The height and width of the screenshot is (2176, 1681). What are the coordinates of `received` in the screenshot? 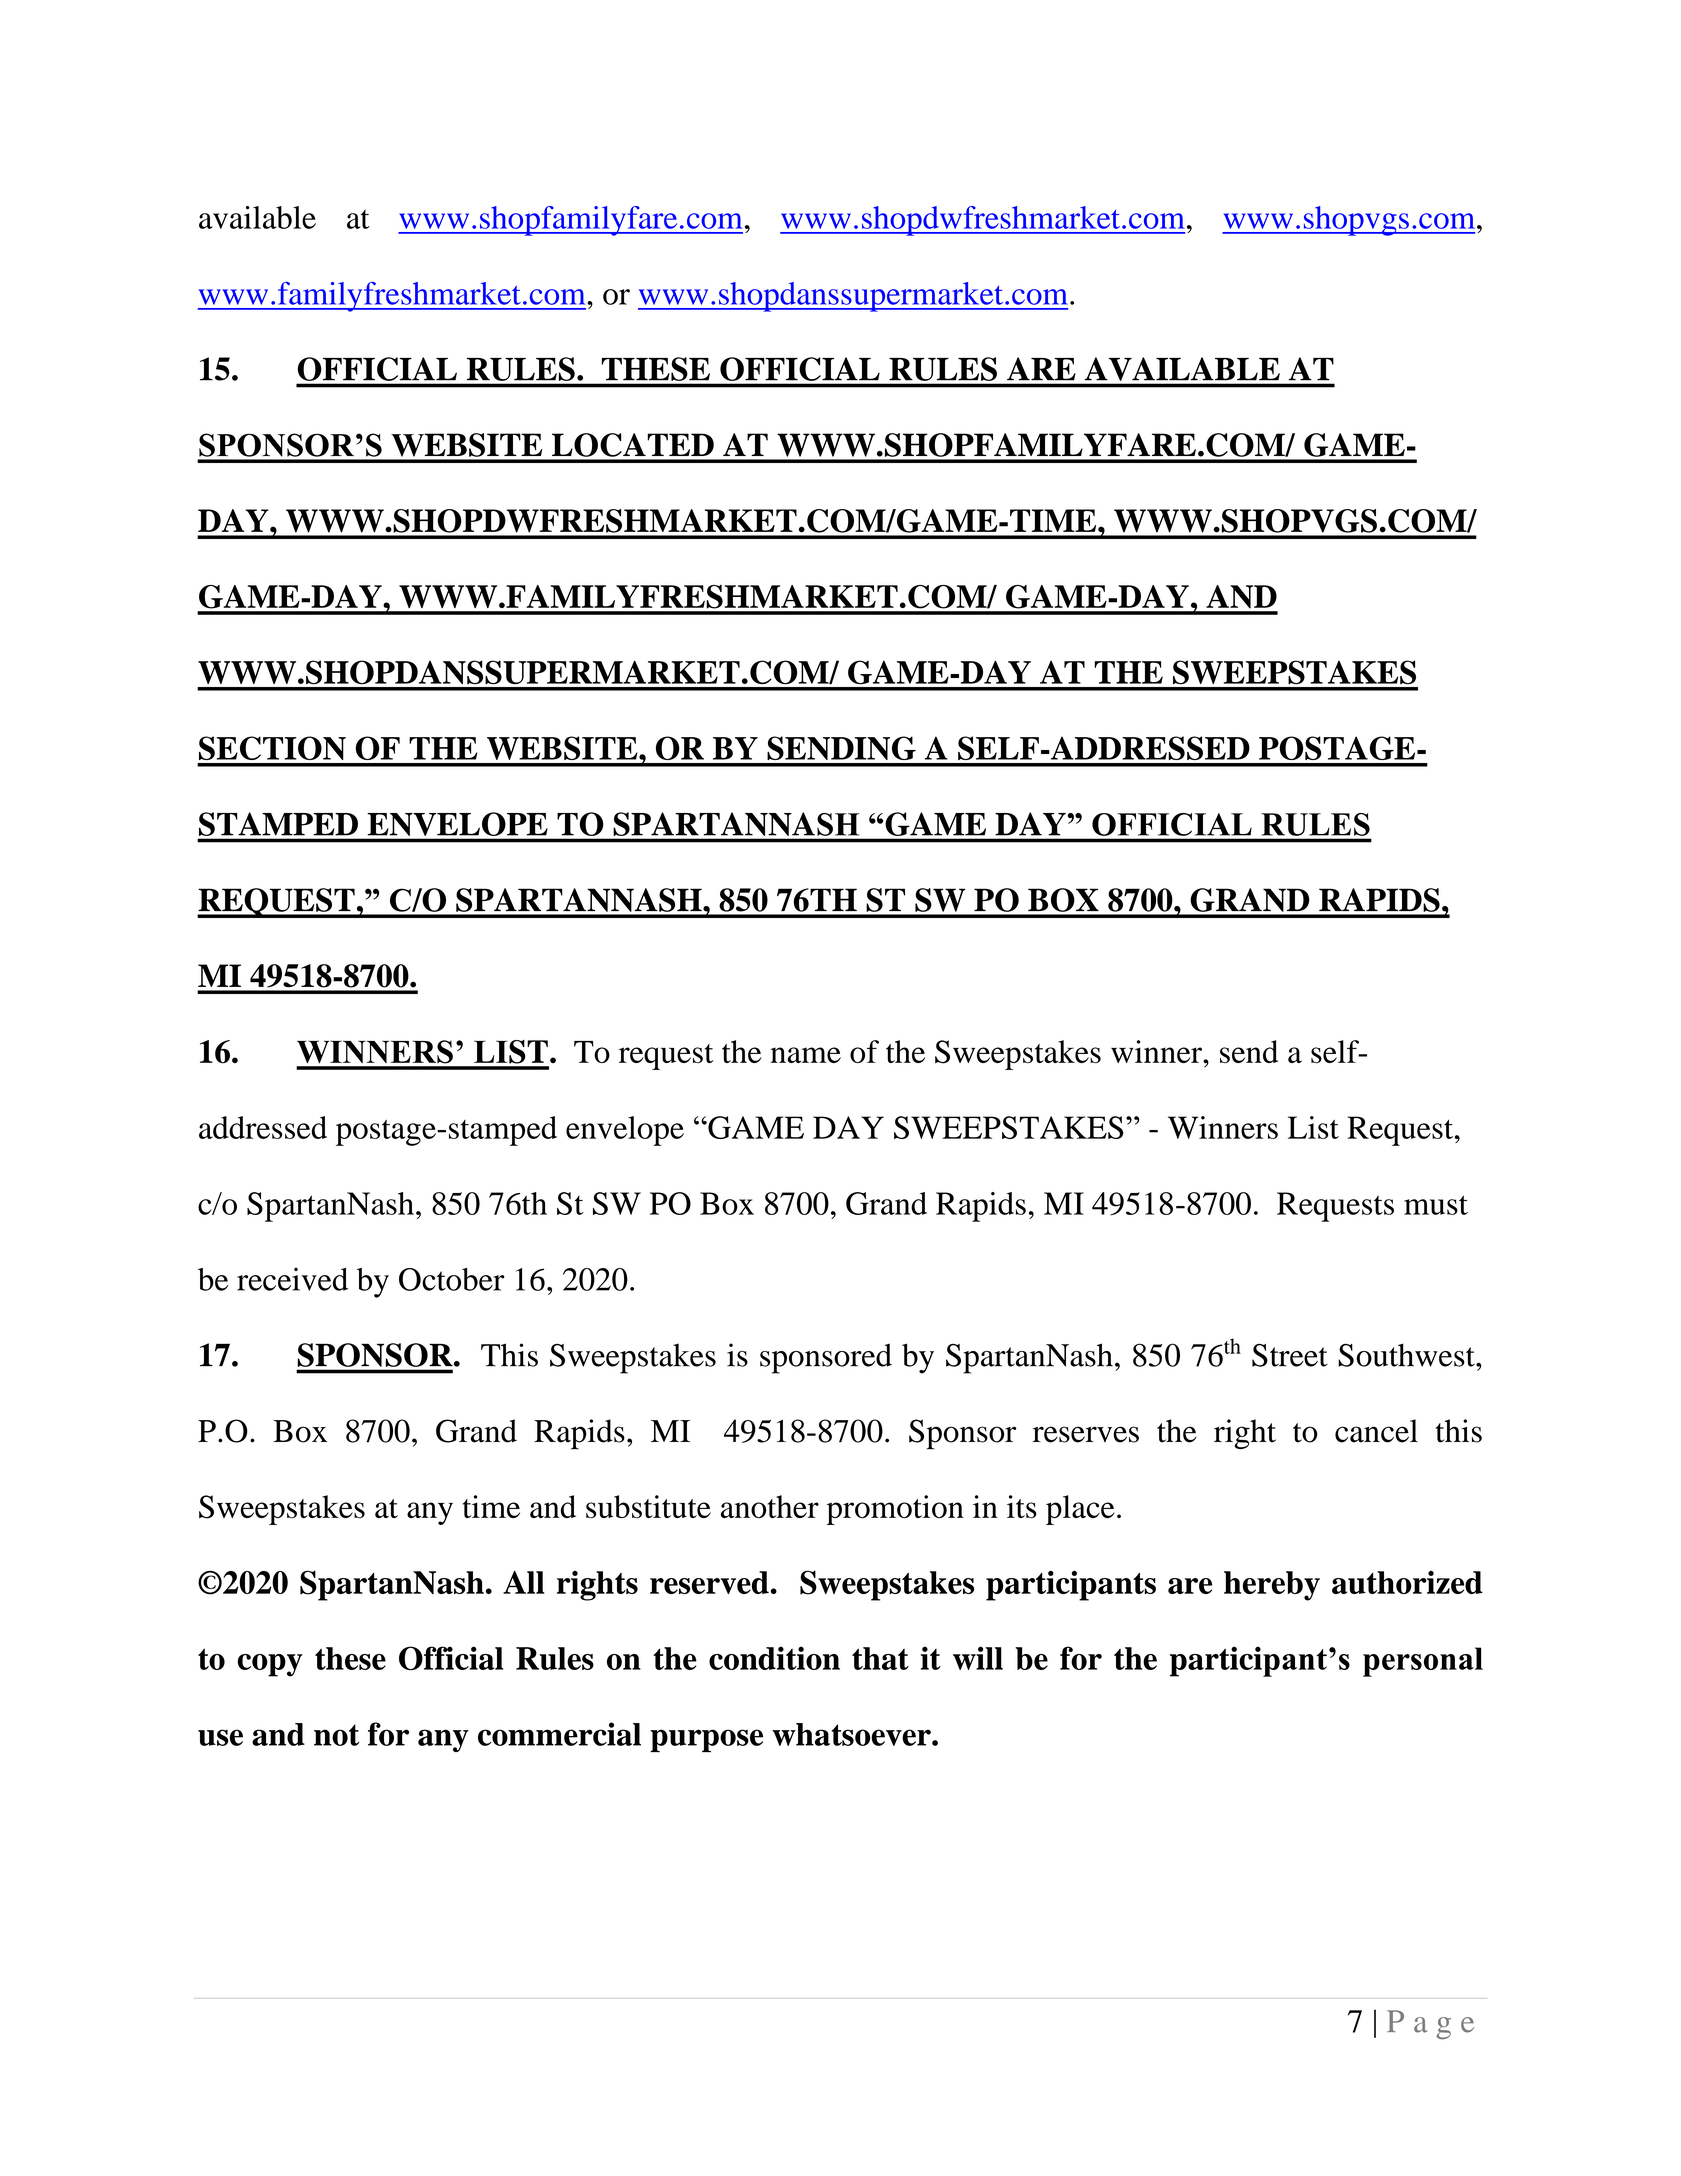 It's located at (292, 1279).
